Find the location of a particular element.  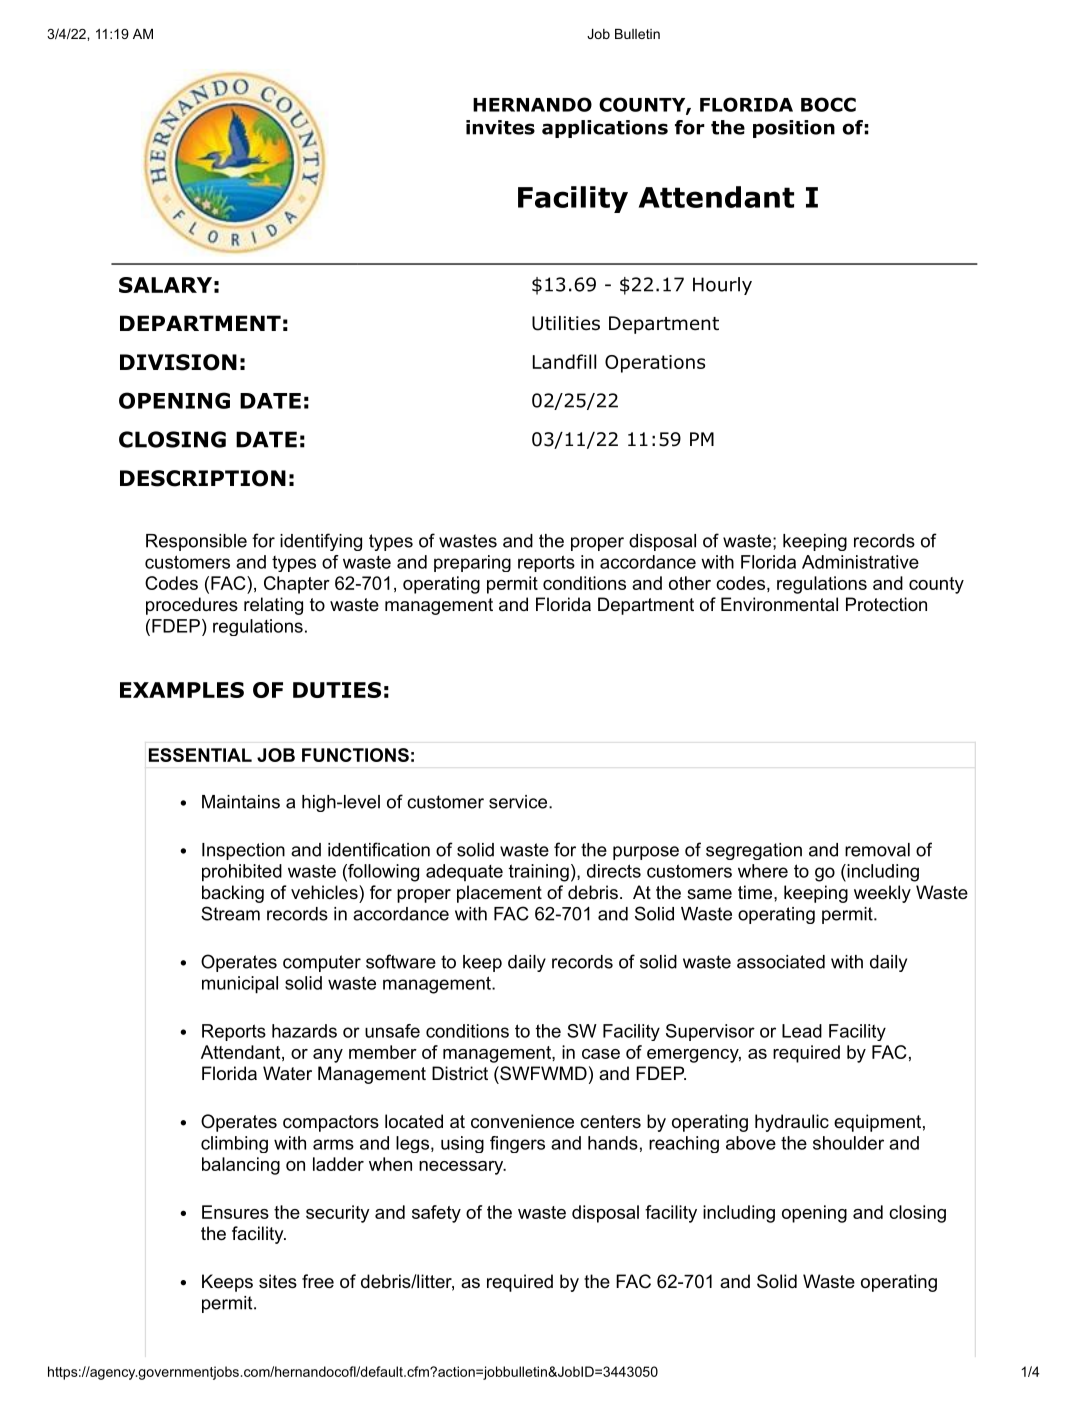

safety is located at coordinates (436, 1214).
